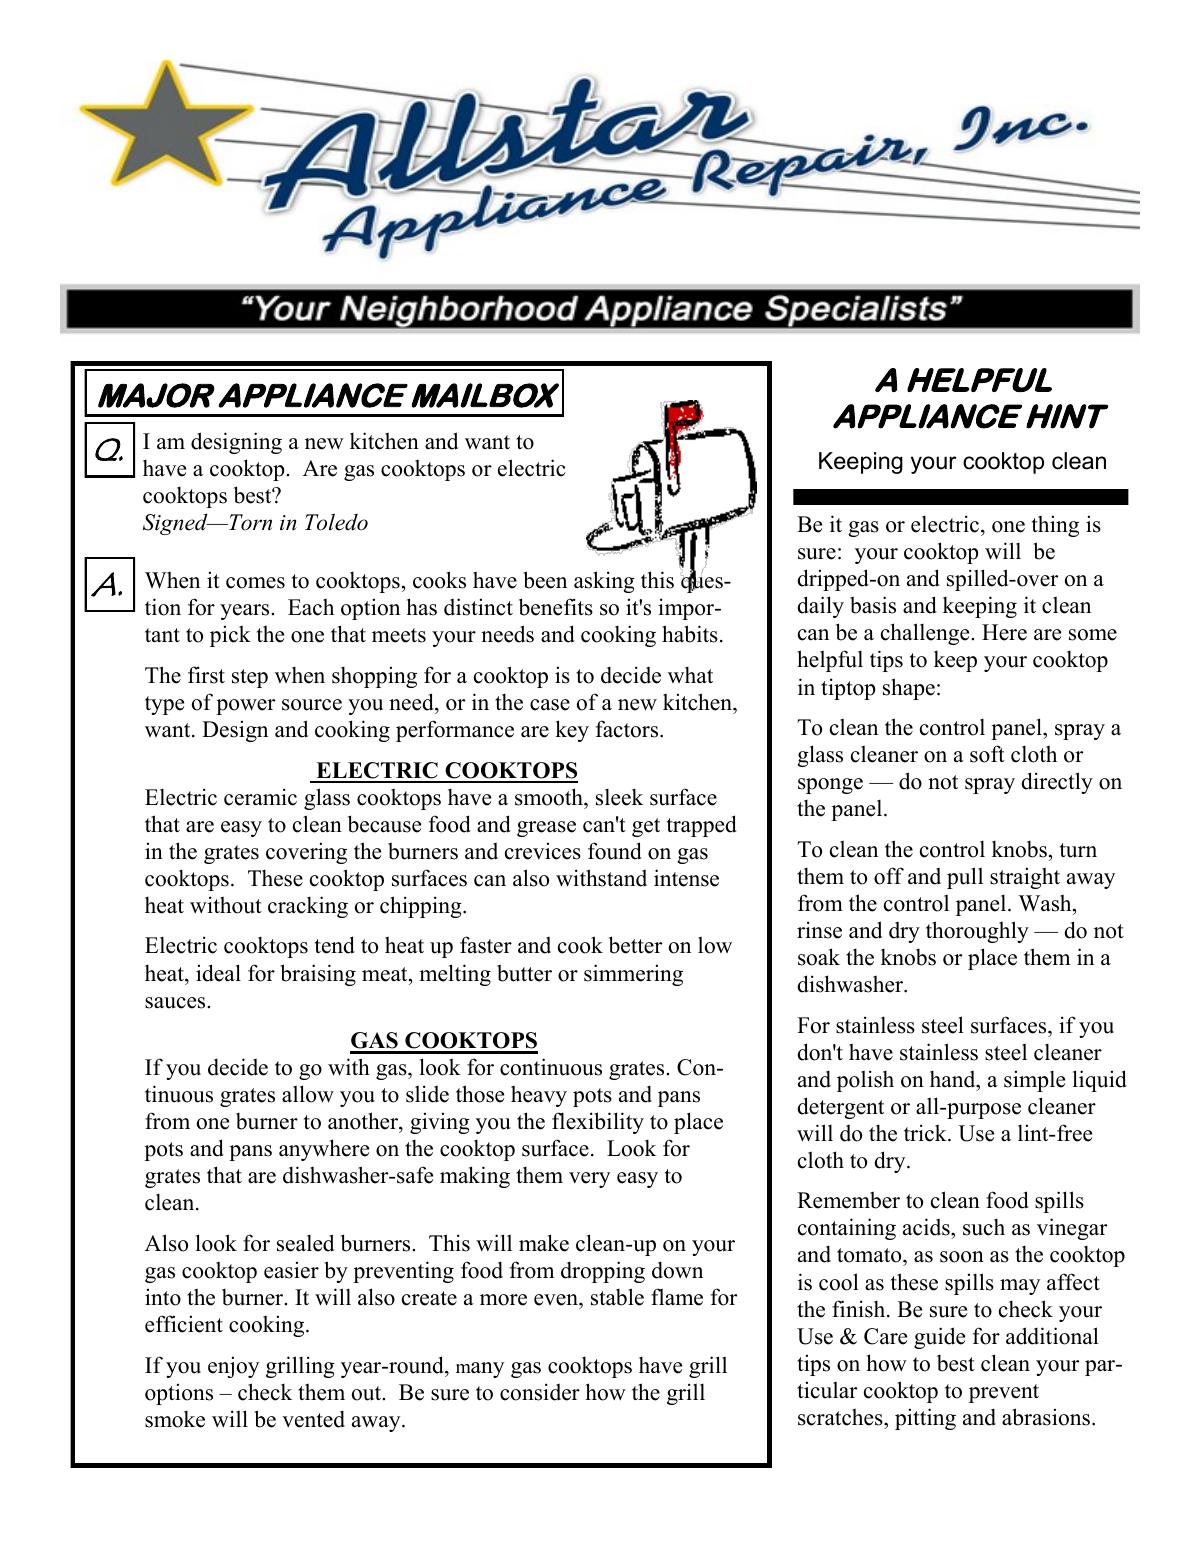 Image resolution: width=1199 pixels, height=1552 pixels. Describe the element at coordinates (1046, 1417) in the screenshot. I see `abrasions` at that location.
